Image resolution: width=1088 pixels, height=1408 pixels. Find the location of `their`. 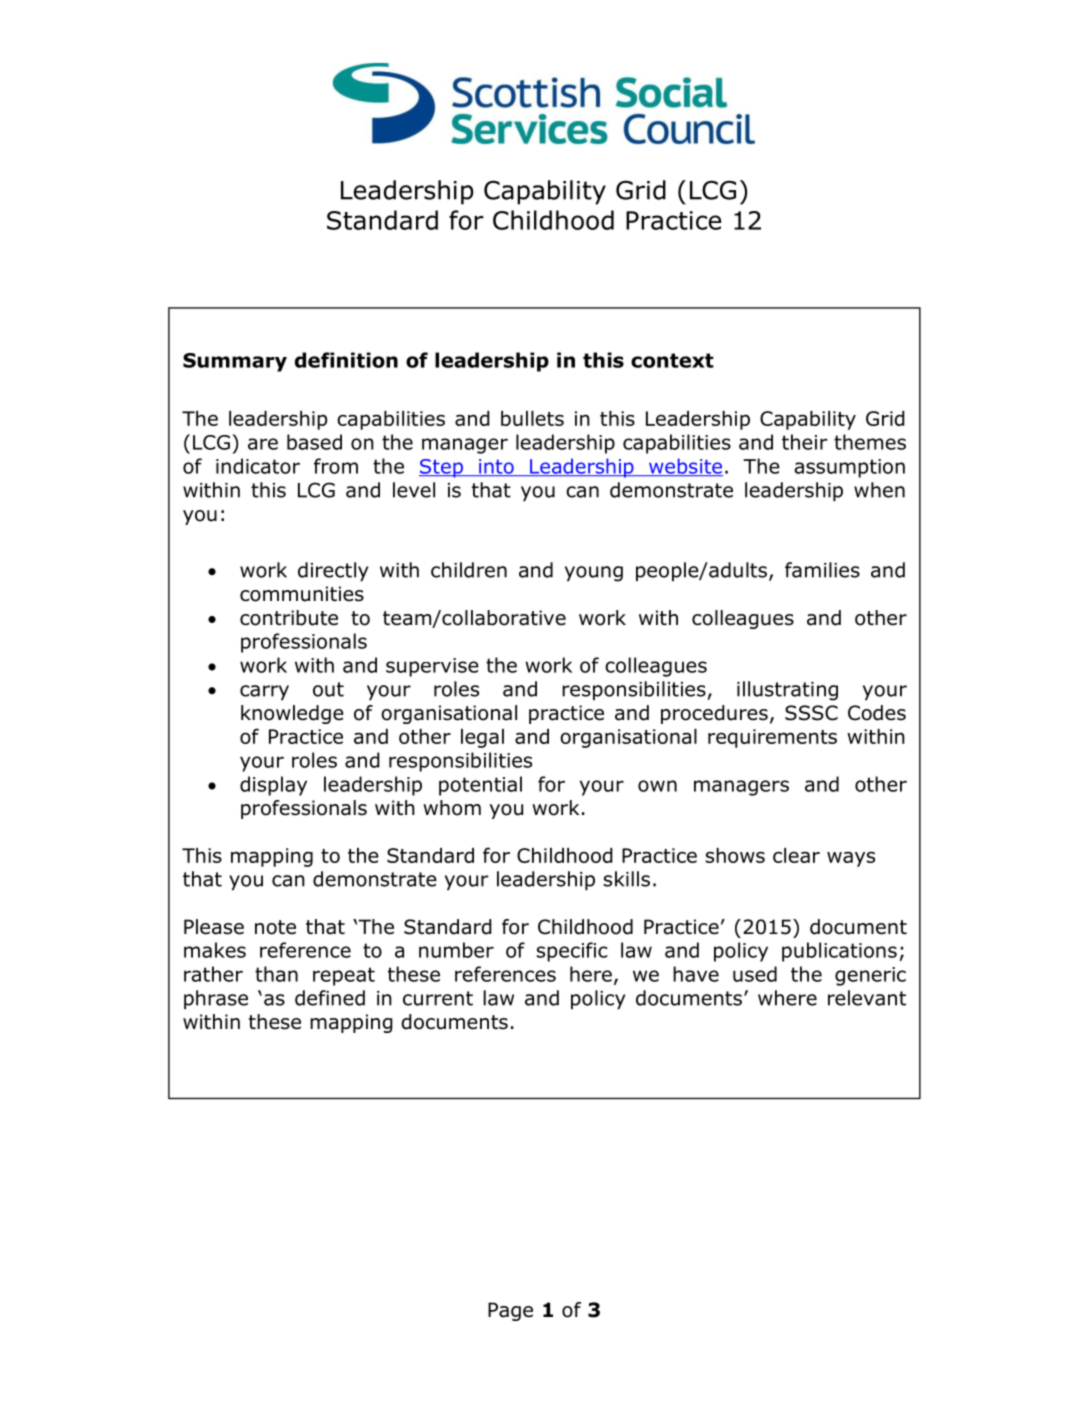

their is located at coordinates (805, 442).
